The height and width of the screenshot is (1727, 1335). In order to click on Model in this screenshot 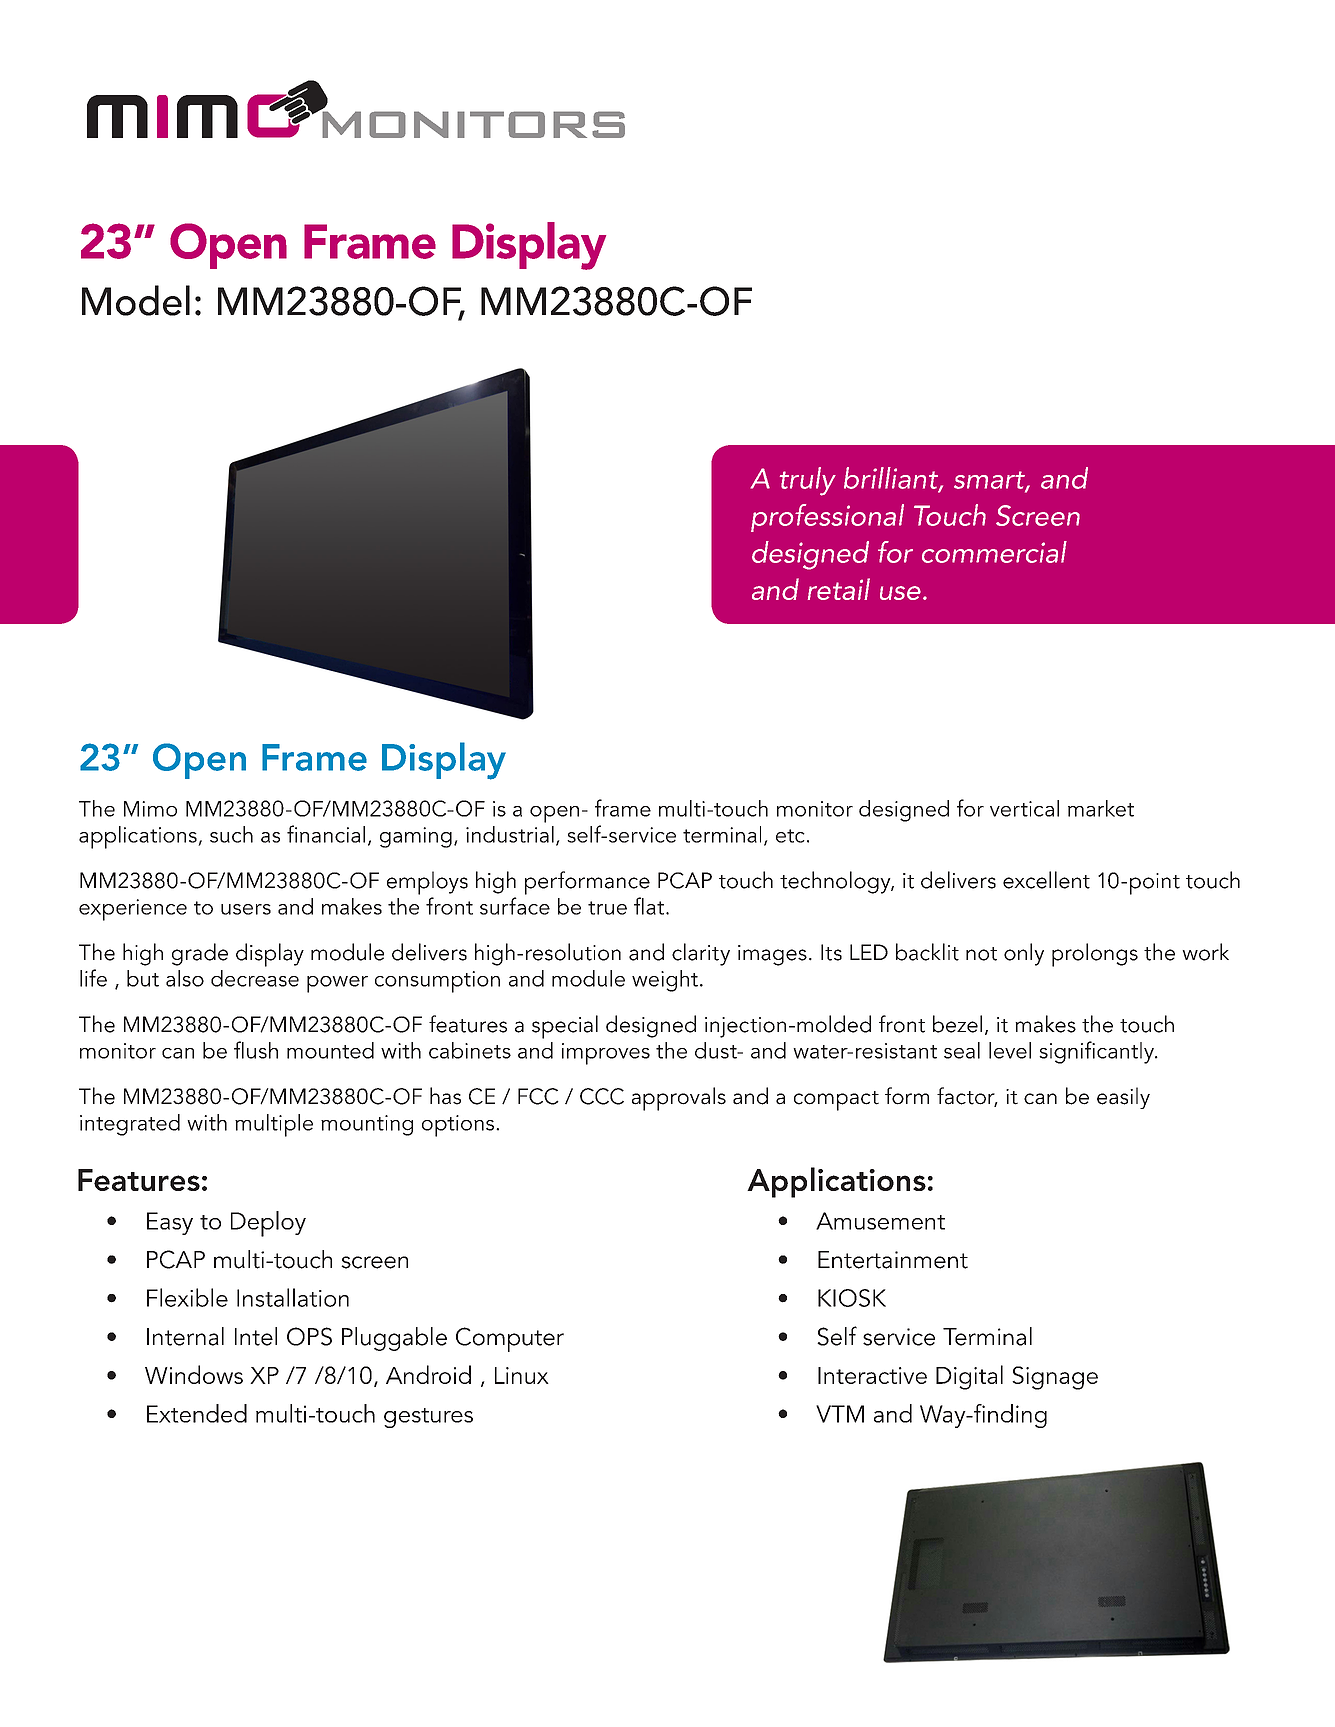, I will do `click(136, 300)`.
